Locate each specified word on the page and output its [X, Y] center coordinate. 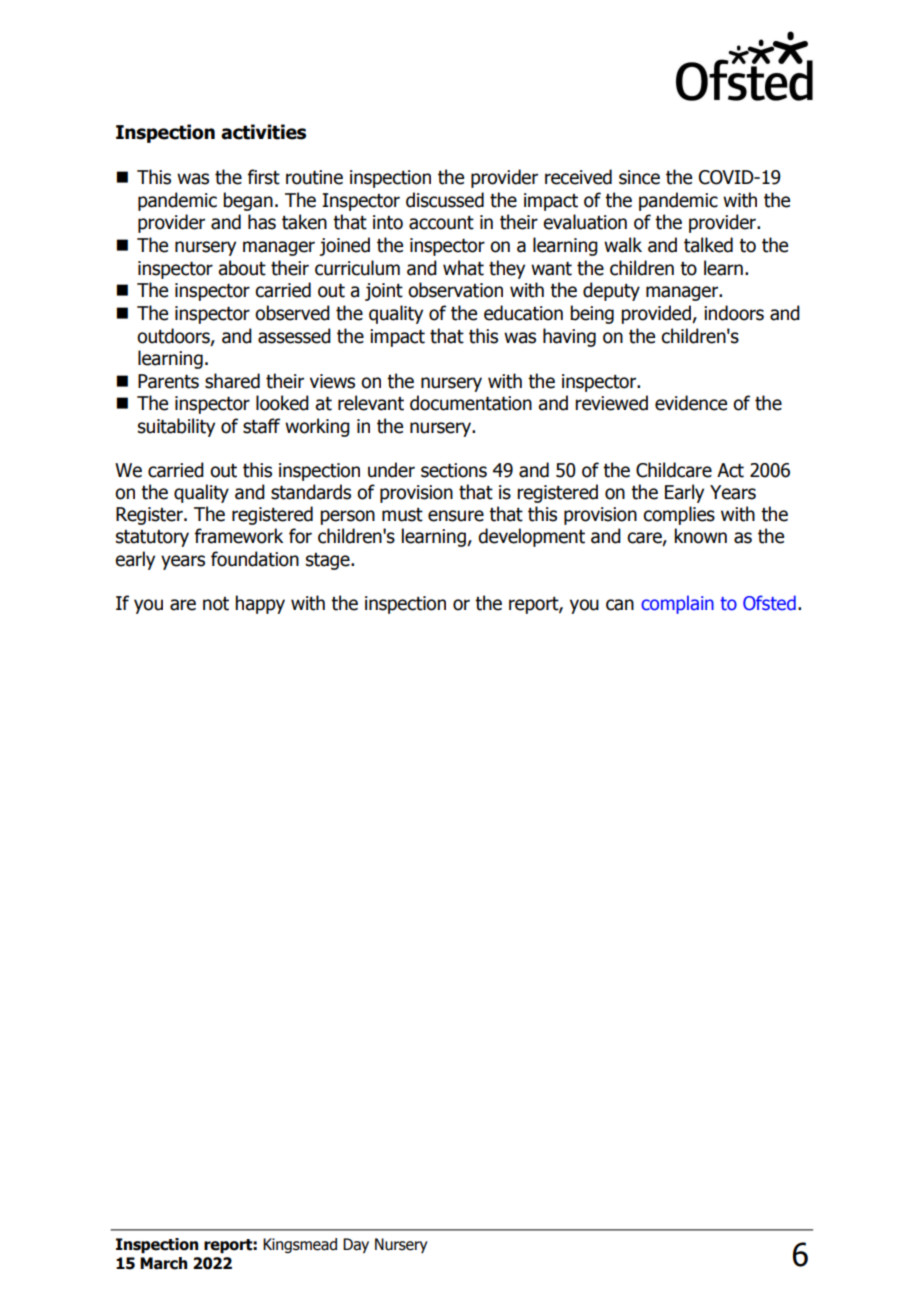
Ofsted [769, 603]
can [620, 605]
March [163, 1263]
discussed [445, 200]
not [216, 604]
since [639, 177]
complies [679, 515]
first [264, 177]
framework [239, 536]
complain [677, 604]
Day [356, 1245]
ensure [456, 516]
